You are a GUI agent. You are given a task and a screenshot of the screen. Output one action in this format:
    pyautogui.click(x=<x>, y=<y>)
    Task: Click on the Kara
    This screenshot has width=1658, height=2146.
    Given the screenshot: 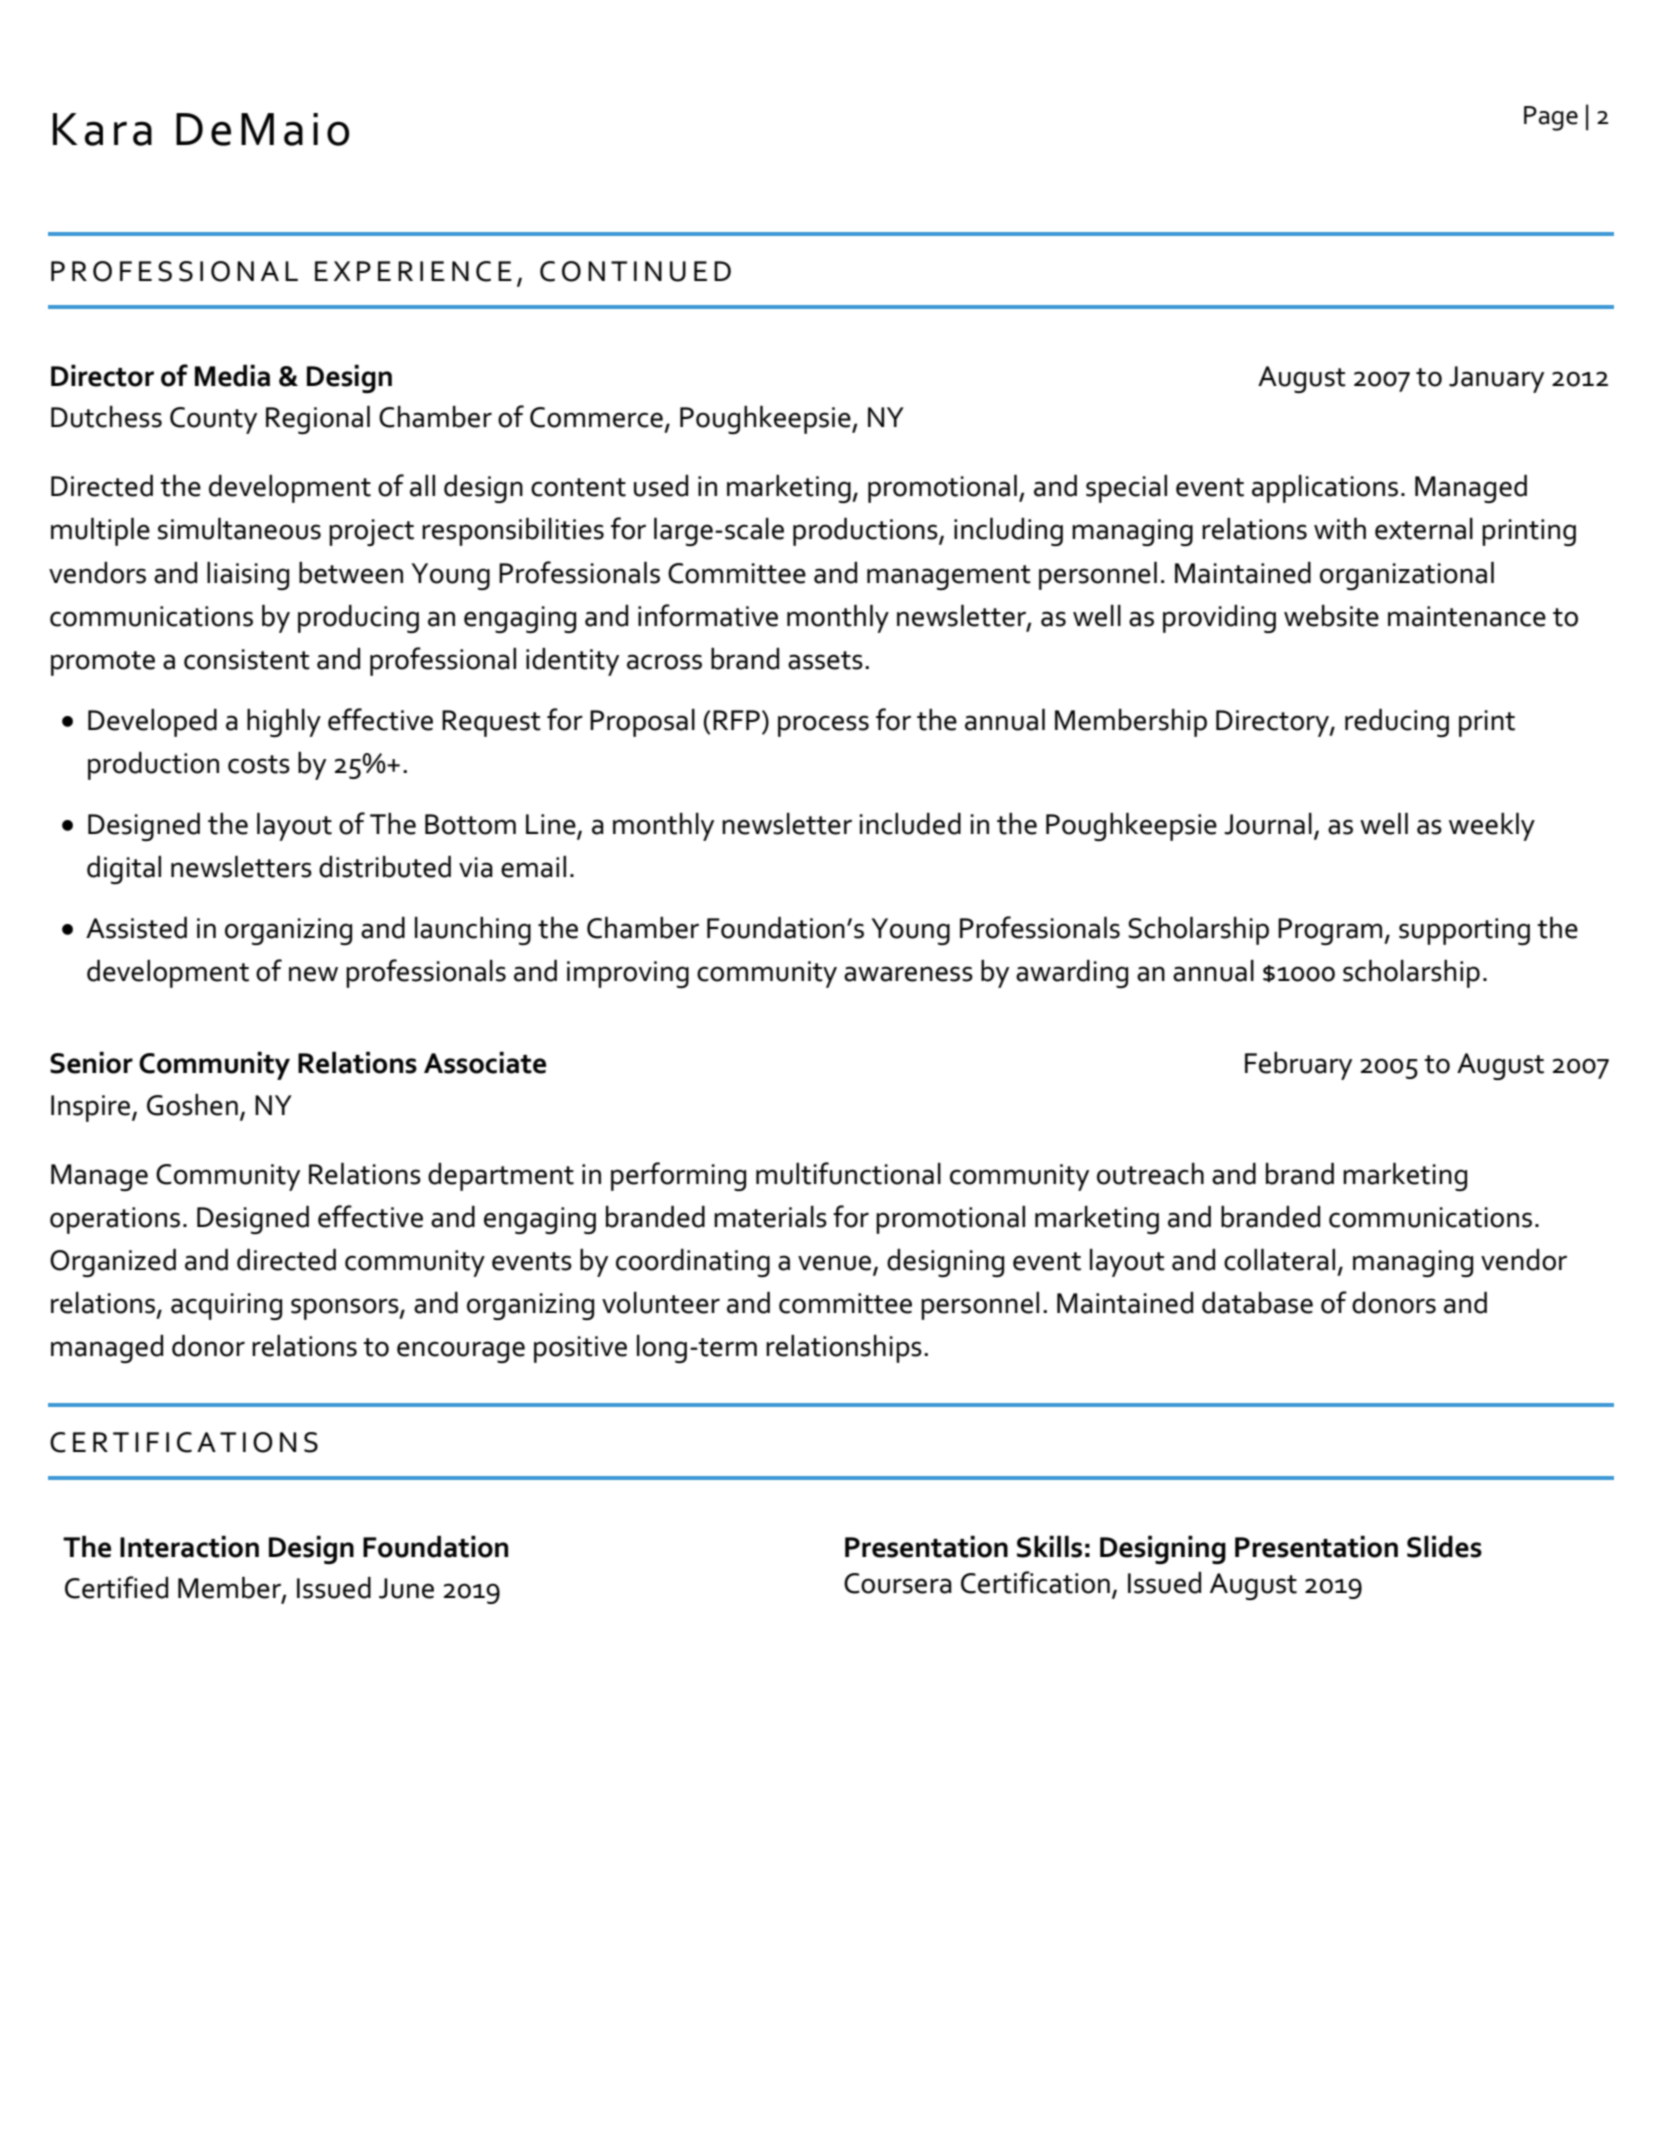 What is the action you would take?
    pyautogui.click(x=102, y=129)
